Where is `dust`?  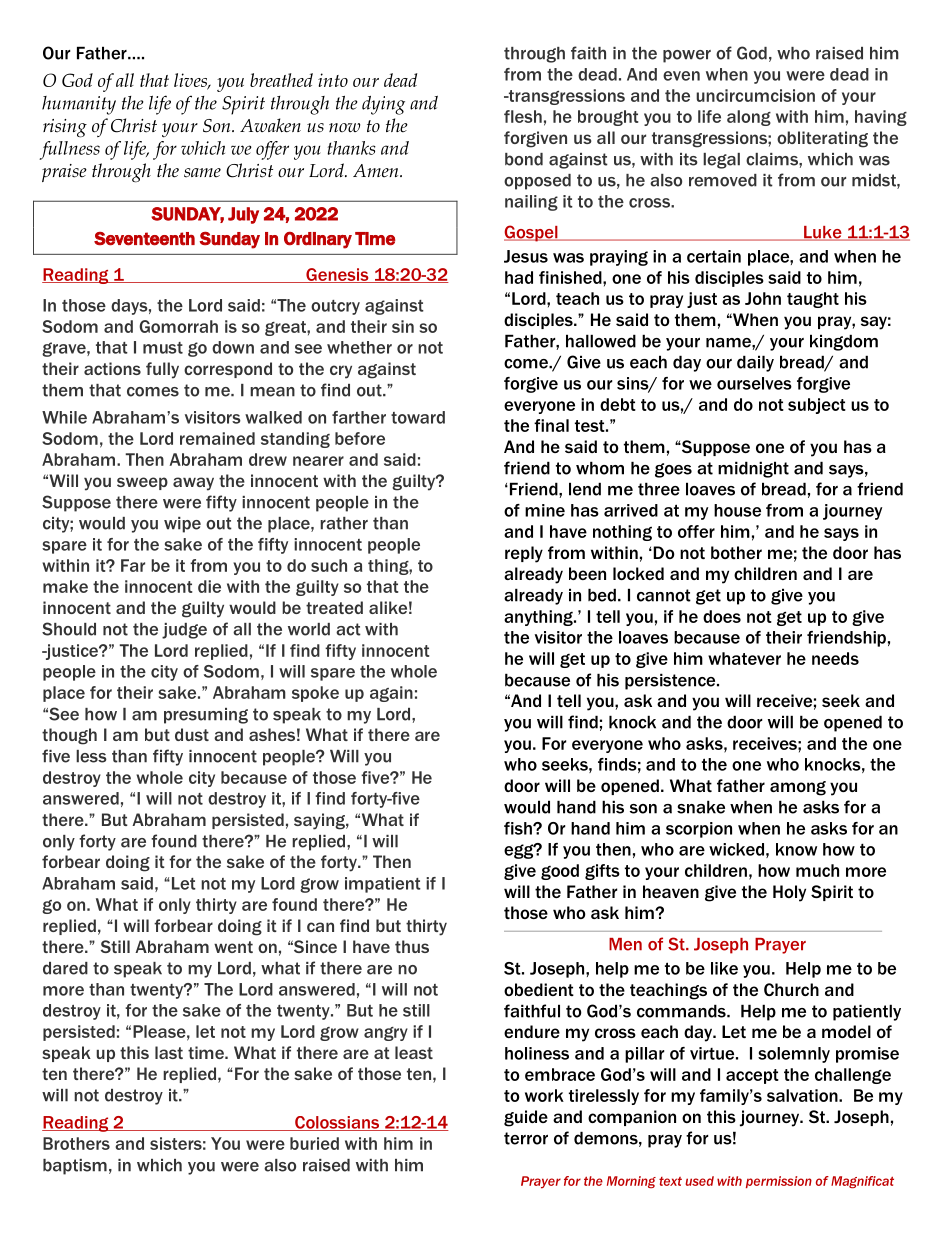 dust is located at coordinates (192, 734).
